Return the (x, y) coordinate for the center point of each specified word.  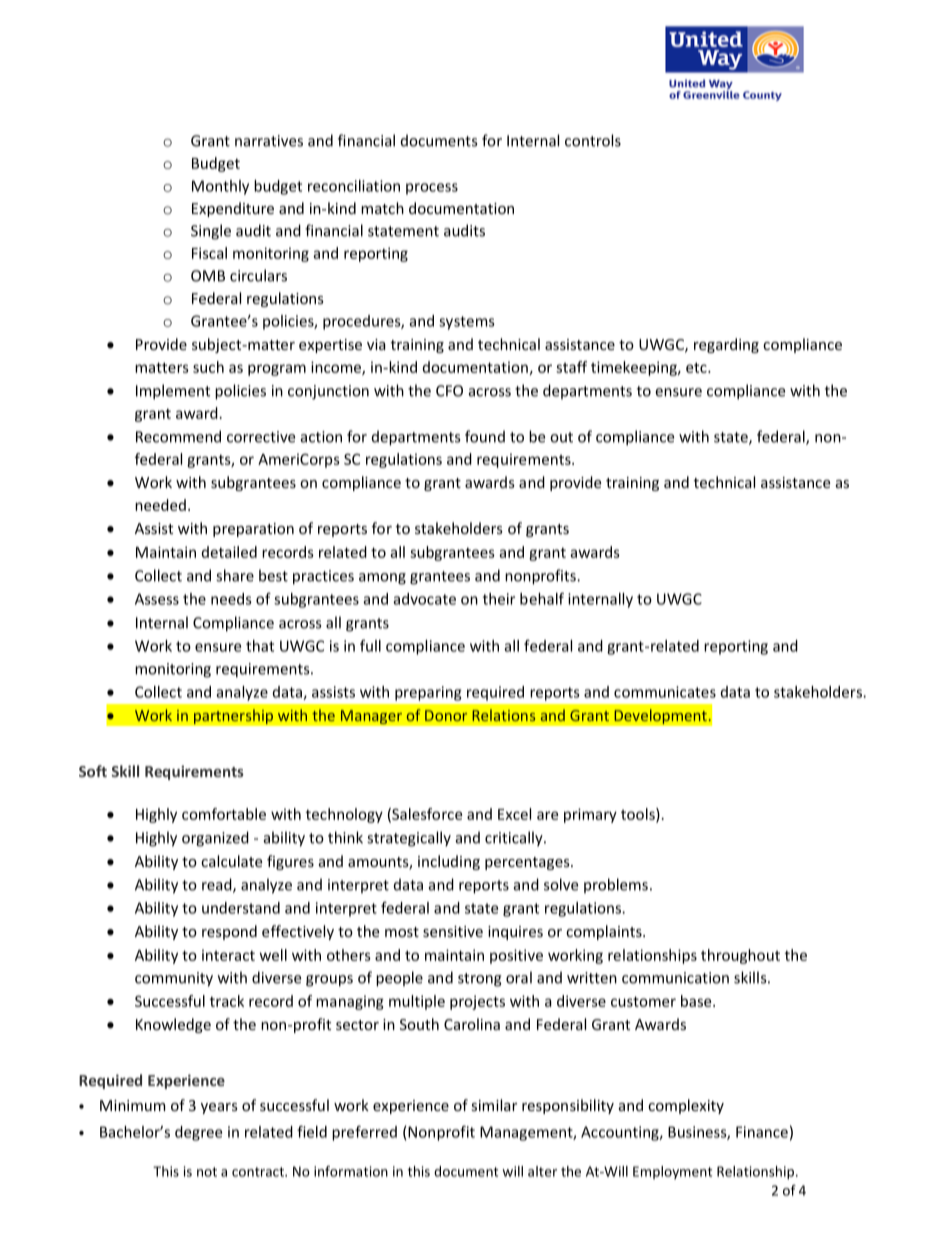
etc (697, 367)
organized (215, 839)
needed (160, 505)
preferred (364, 1133)
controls (593, 140)
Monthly (220, 187)
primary (590, 815)
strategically (409, 839)
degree (198, 1133)
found (485, 436)
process (432, 189)
